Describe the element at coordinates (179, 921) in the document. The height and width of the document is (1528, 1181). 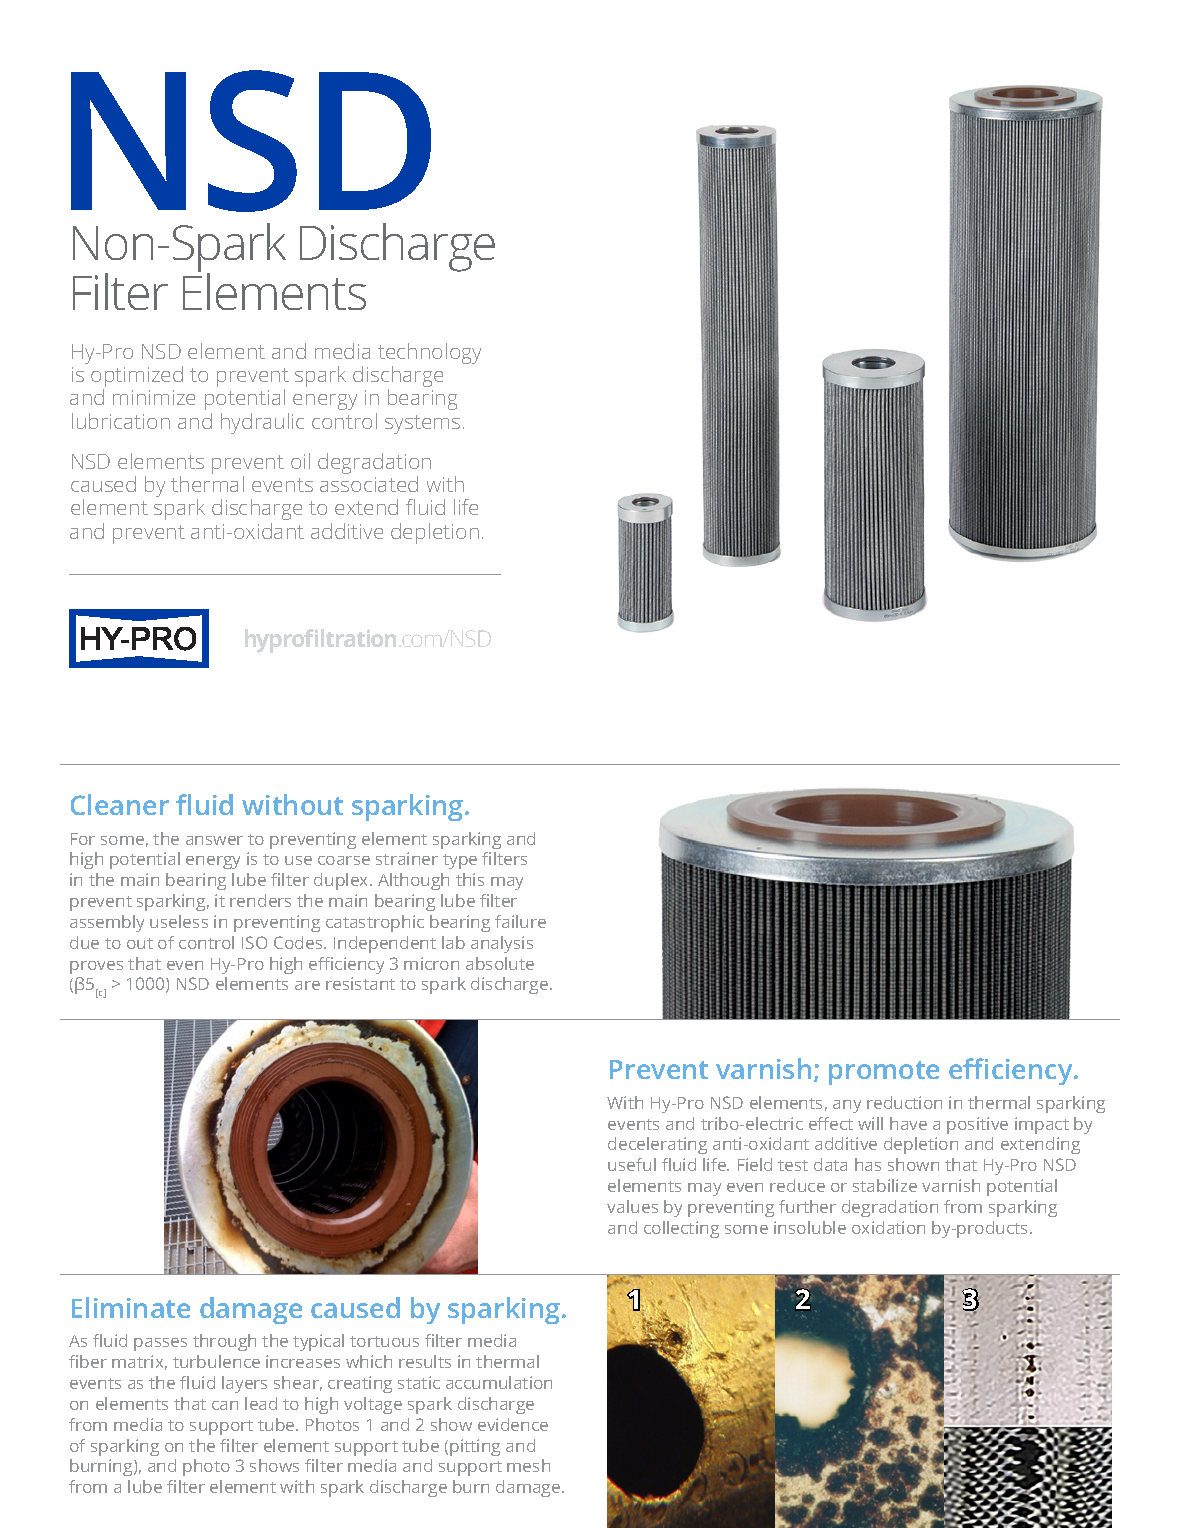
I see `useless` at that location.
